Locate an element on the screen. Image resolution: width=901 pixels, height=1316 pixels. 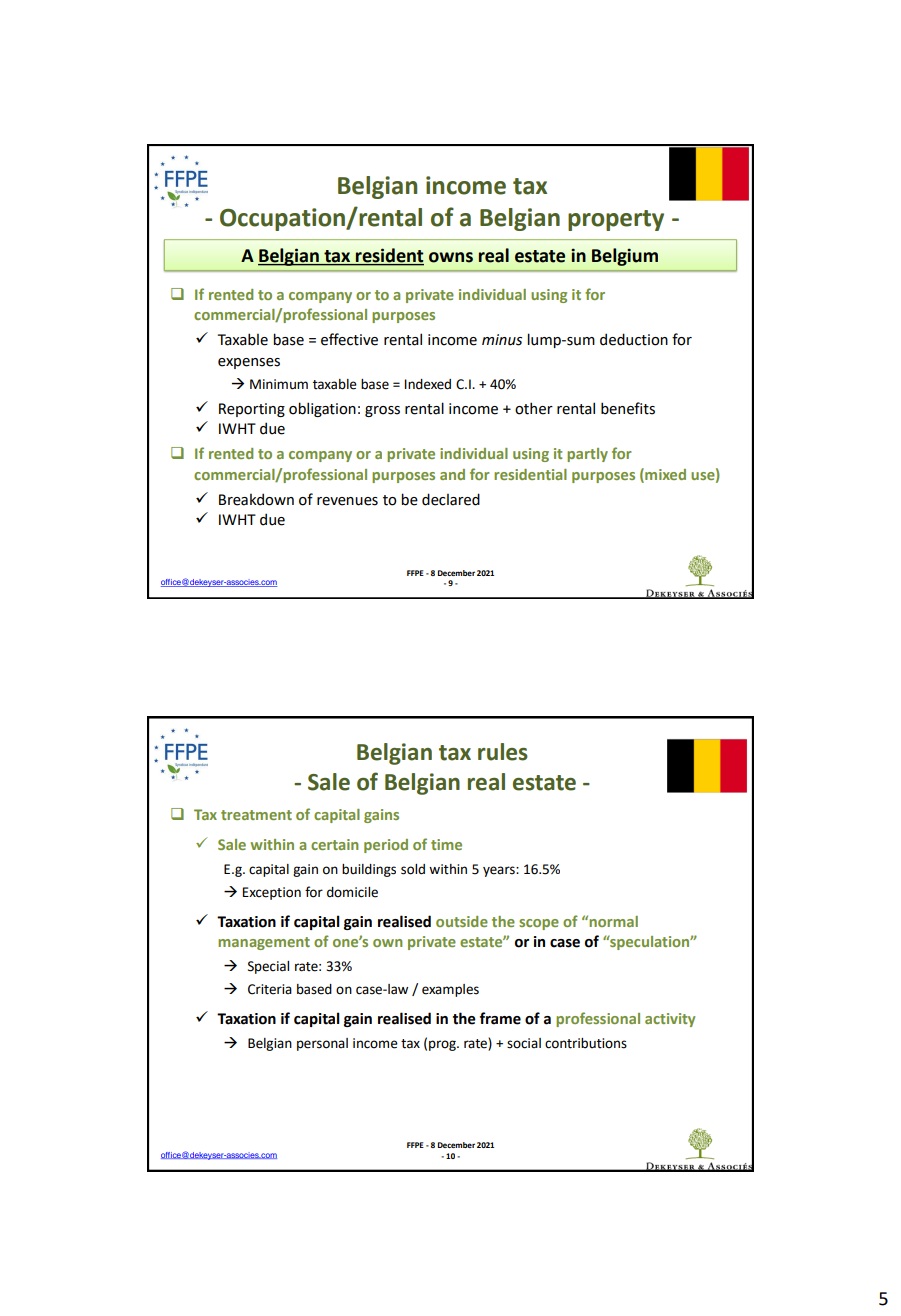
declared is located at coordinates (451, 499).
